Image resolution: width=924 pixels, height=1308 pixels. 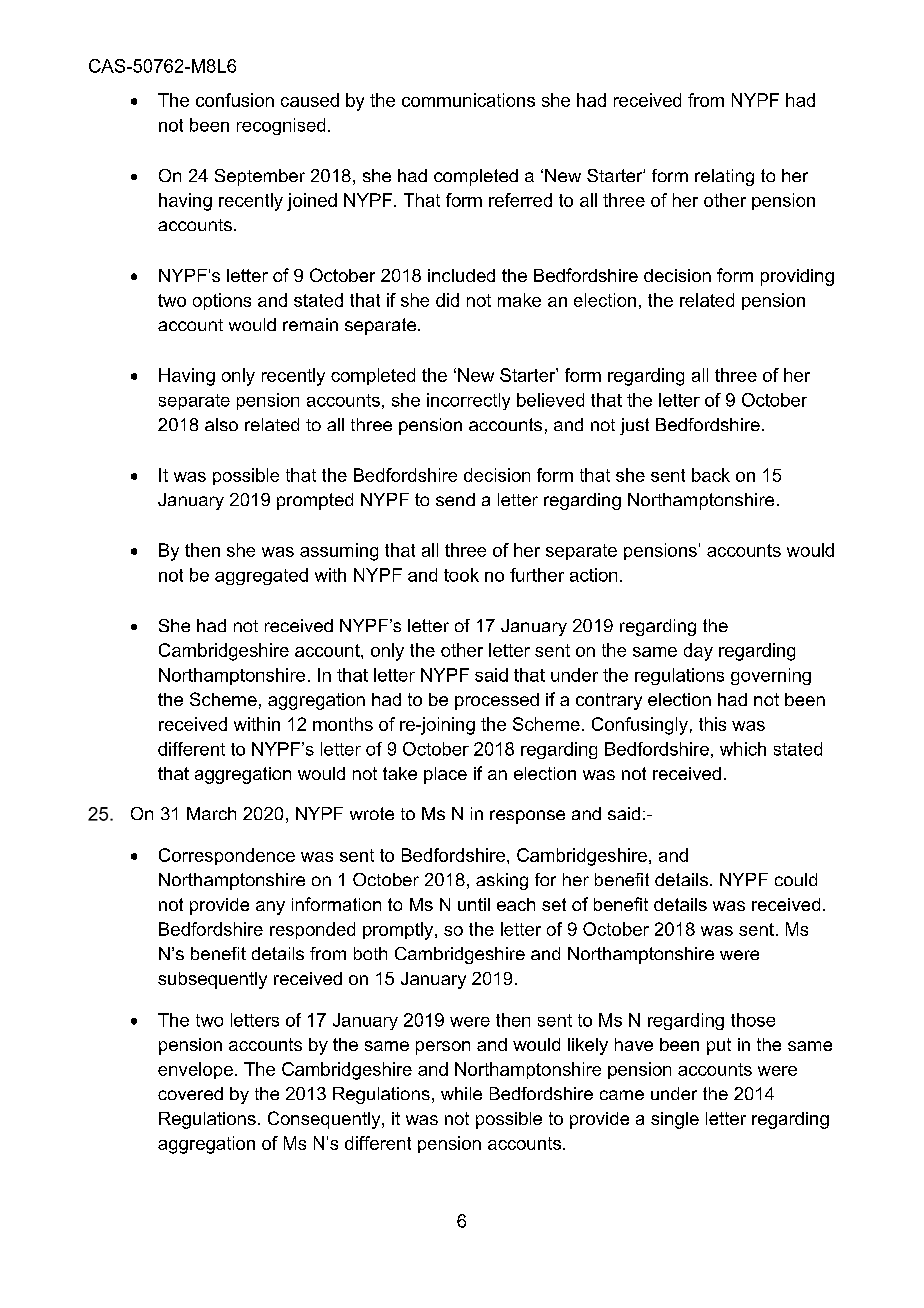 What do you see at coordinates (724, 177) in the document?
I see `relating` at bounding box center [724, 177].
